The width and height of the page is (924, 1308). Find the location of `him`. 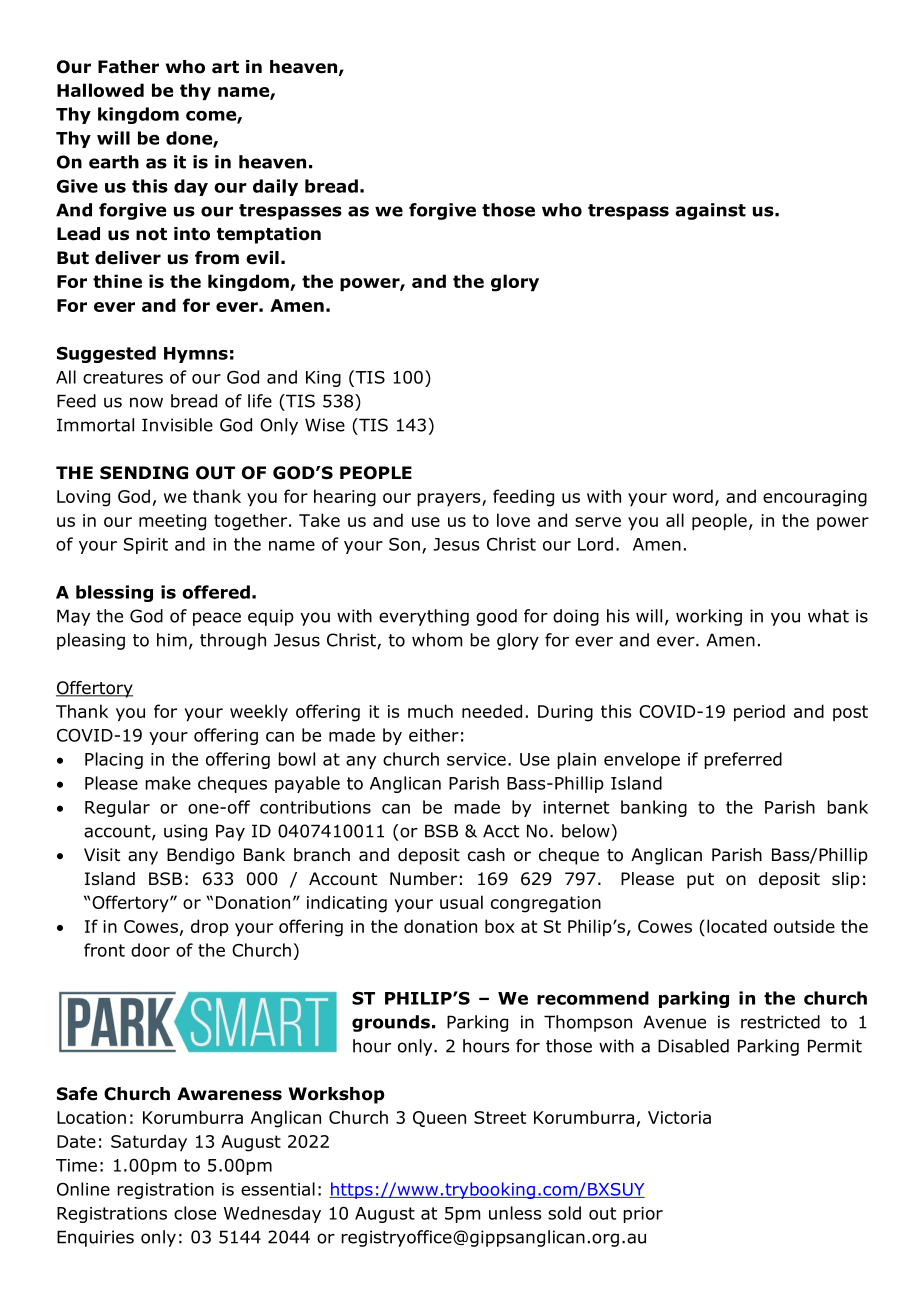

him is located at coordinates (172, 640).
